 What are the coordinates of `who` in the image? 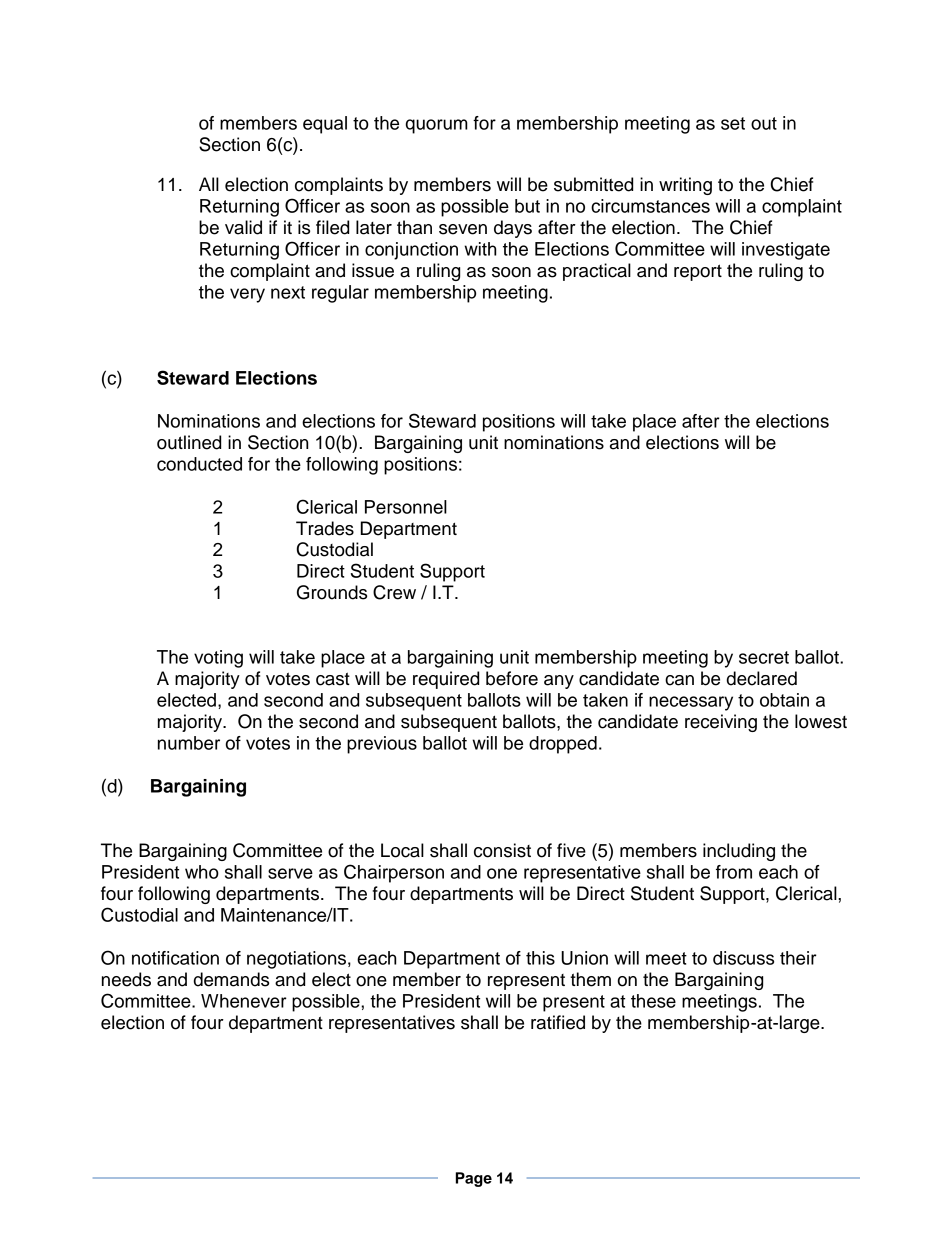 It's located at (202, 872).
